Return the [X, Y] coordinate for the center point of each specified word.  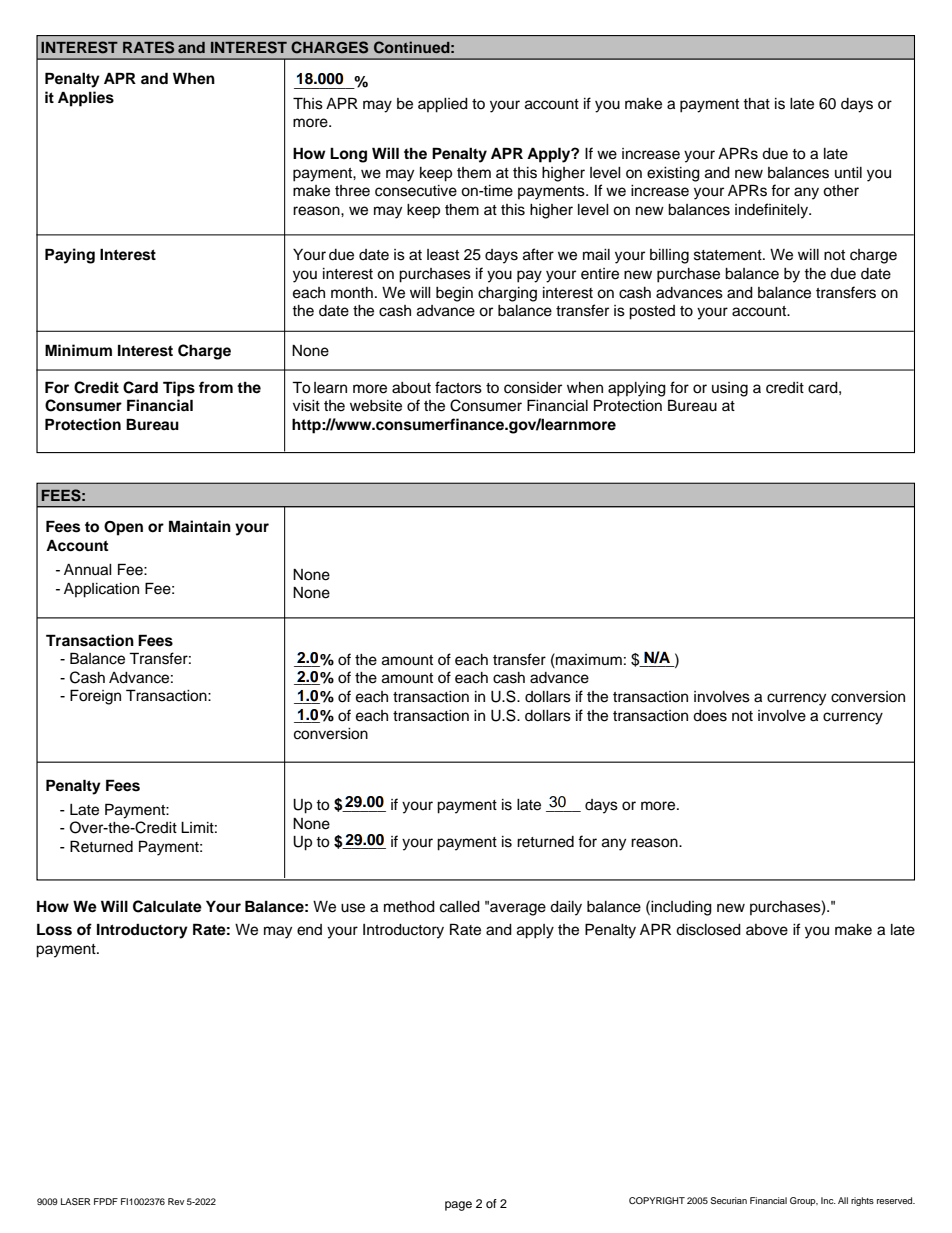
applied [443, 105]
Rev [176, 1201]
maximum [588, 659]
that [756, 103]
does [710, 716]
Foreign [95, 697]
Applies [86, 99]
